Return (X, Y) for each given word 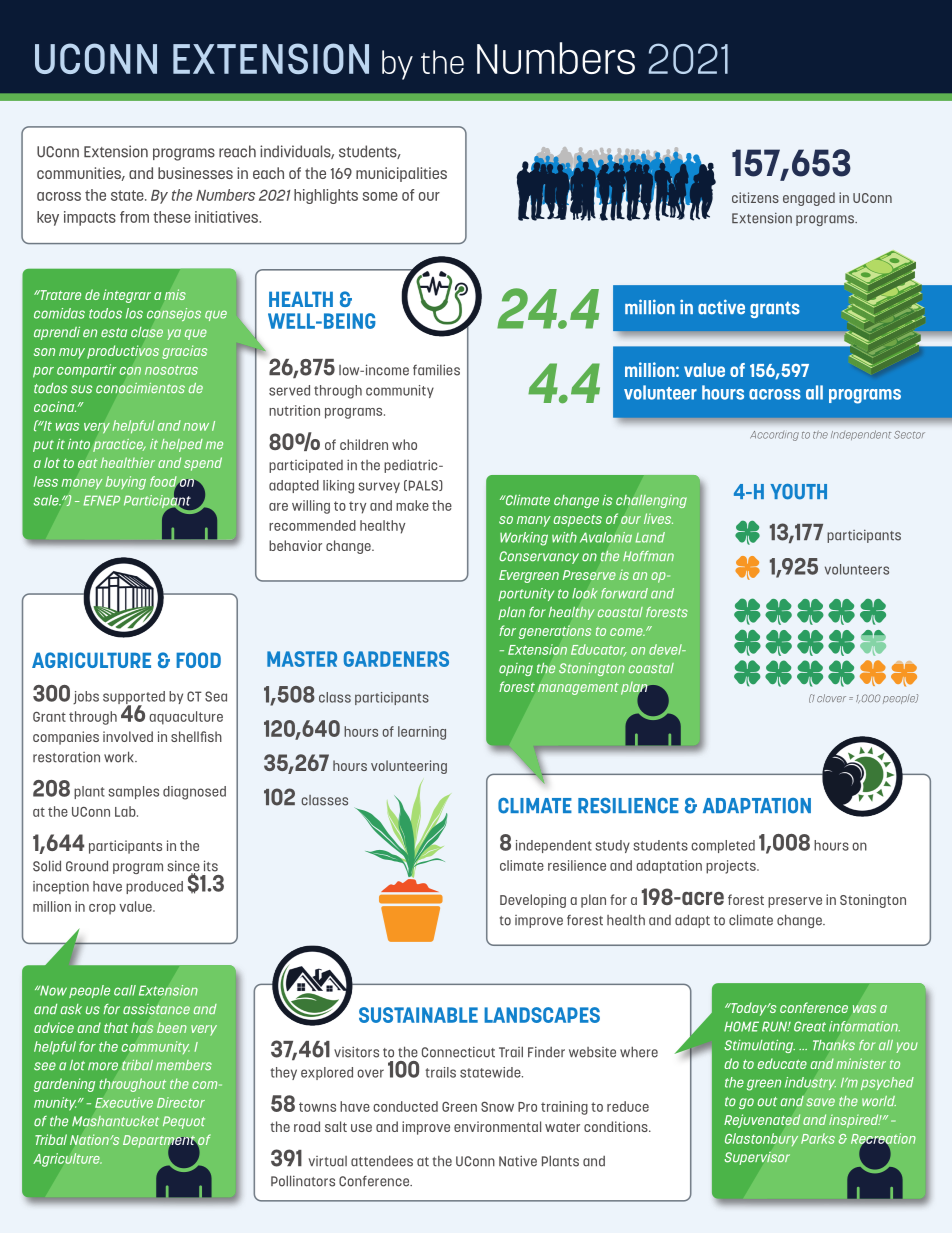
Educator (599, 650)
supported (134, 699)
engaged (809, 199)
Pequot (184, 1122)
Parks (818, 1138)
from (134, 217)
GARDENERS (396, 659)
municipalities (401, 174)
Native (518, 1161)
